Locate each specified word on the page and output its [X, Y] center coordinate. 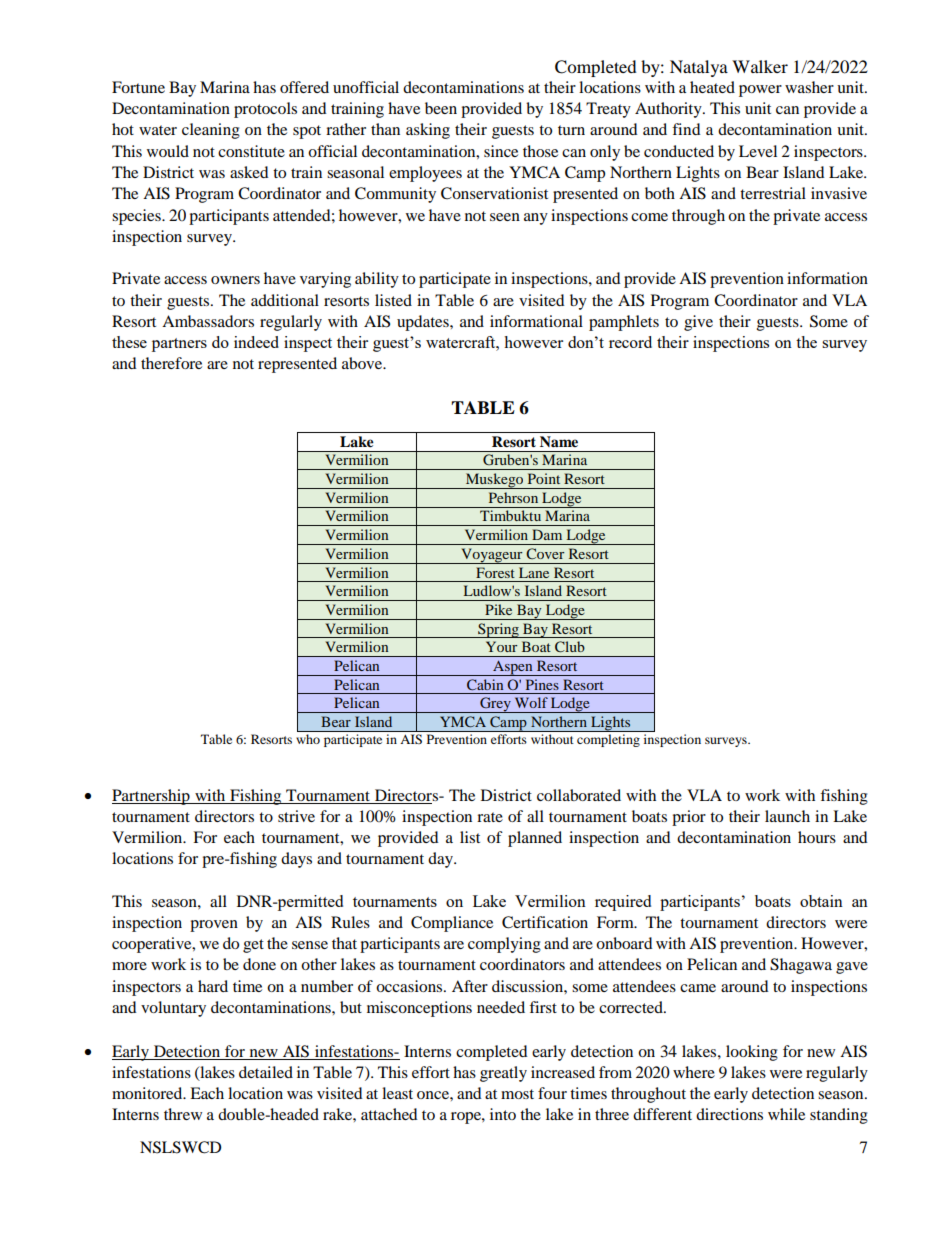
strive [296, 816]
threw [183, 1114]
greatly [503, 1074]
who [308, 739]
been [441, 108]
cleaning [211, 131]
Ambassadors [208, 321]
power [760, 91]
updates [424, 323]
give [698, 323]
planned [535, 839]
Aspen [513, 668]
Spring [498, 630]
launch [787, 816]
